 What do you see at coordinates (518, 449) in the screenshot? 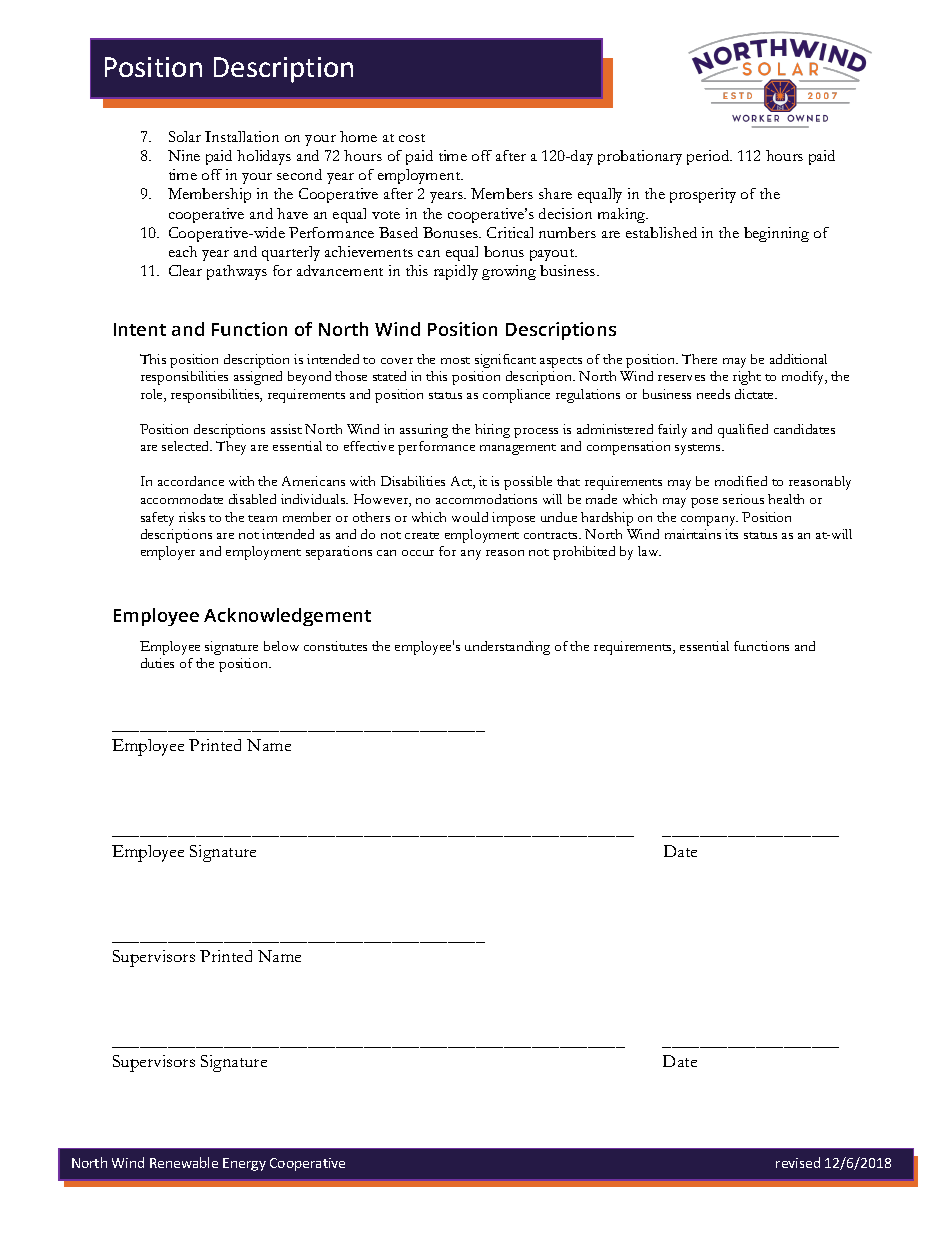
I see `management` at bounding box center [518, 449].
